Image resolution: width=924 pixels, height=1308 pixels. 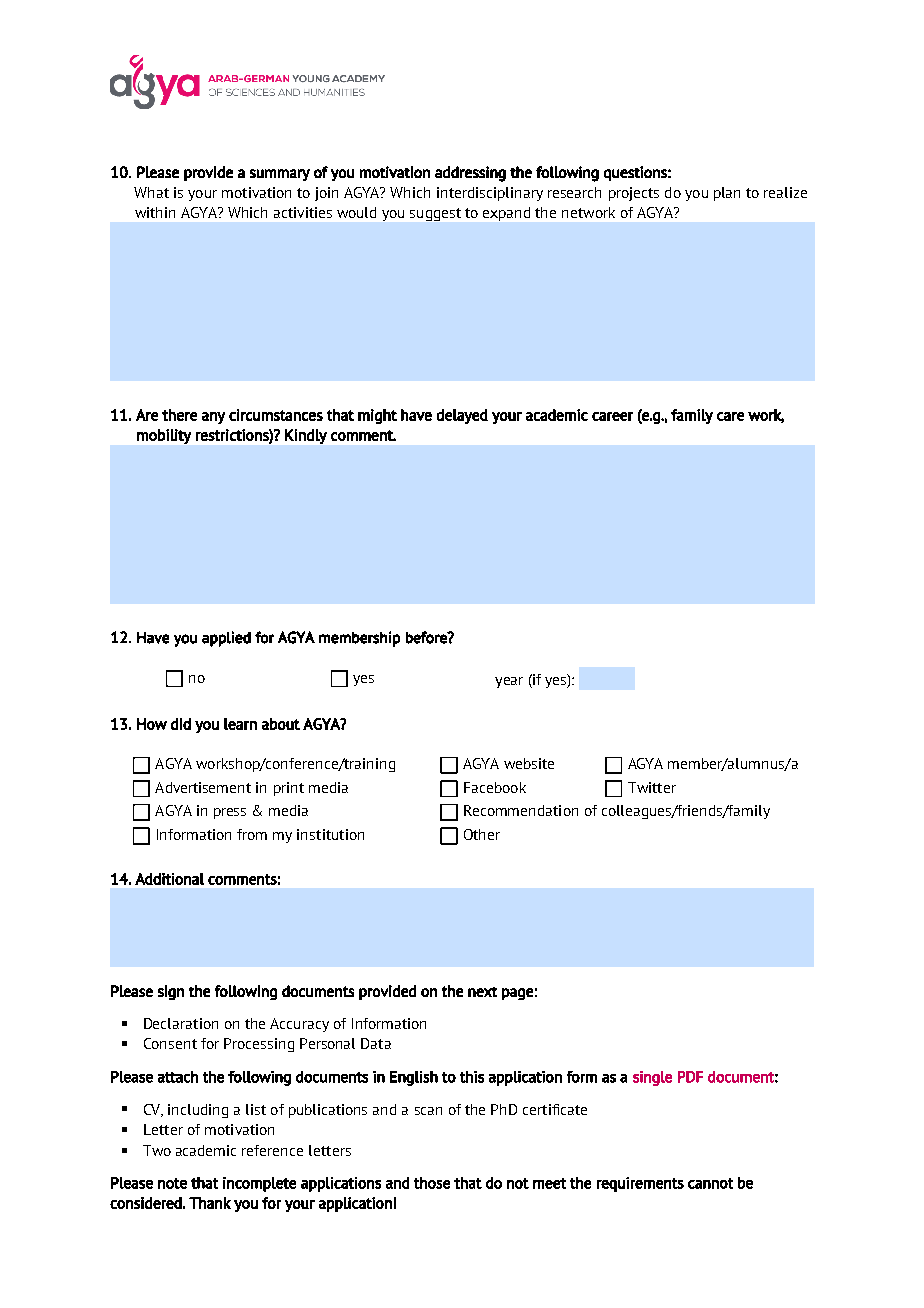 I want to click on incomplete, so click(x=259, y=1184).
